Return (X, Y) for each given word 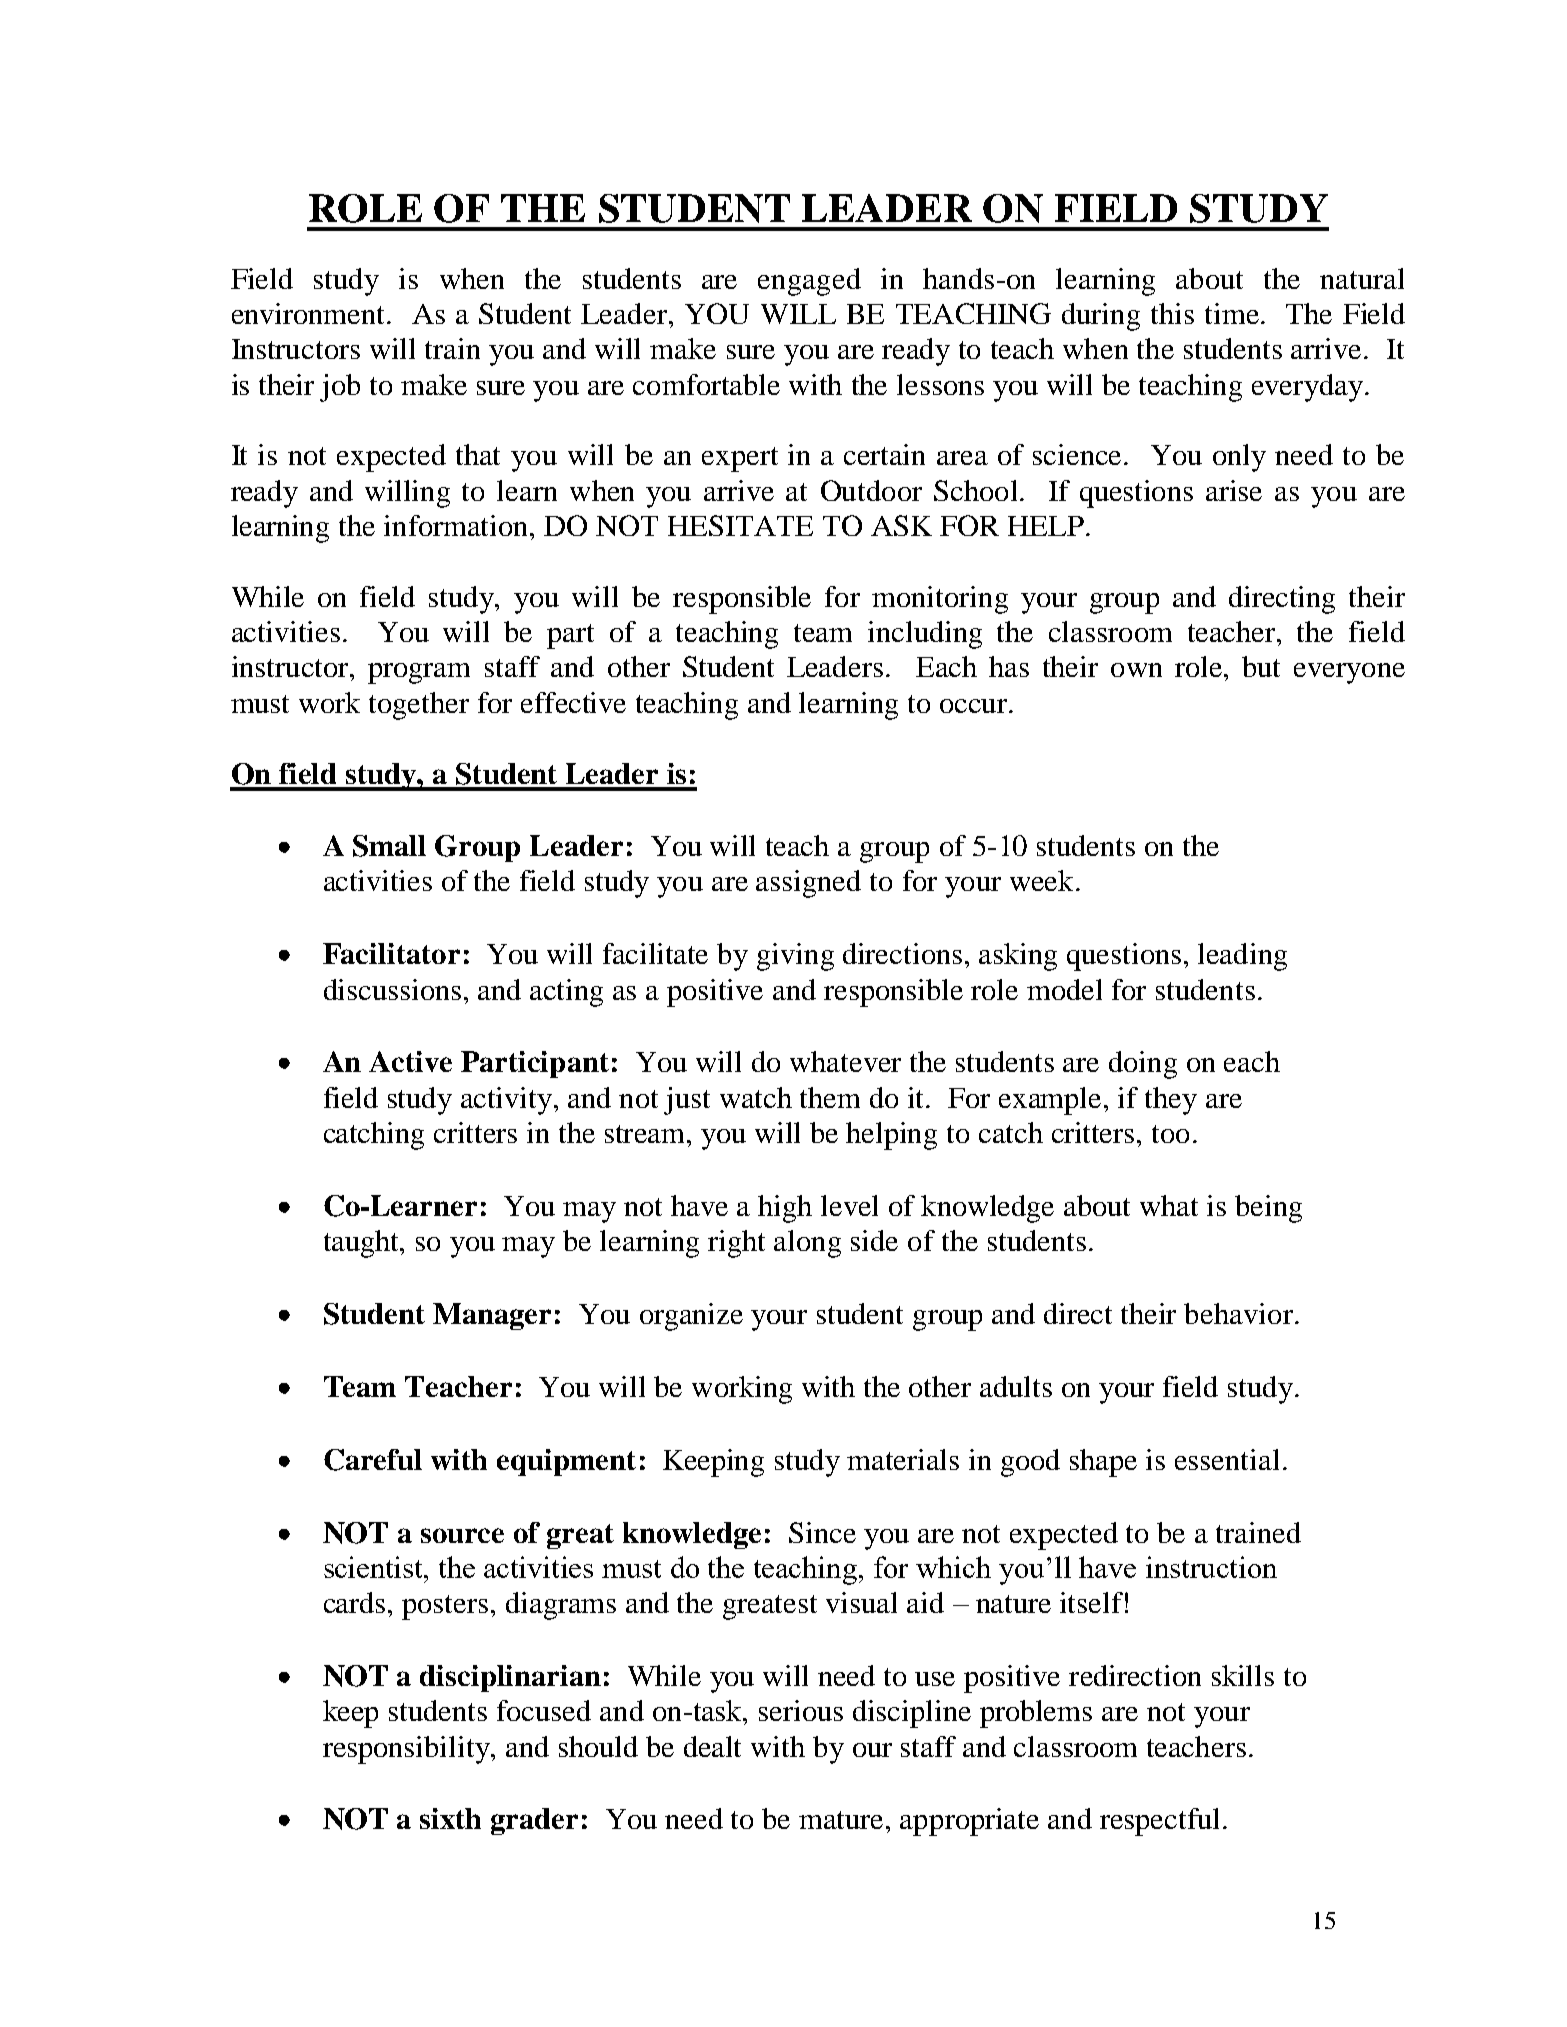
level (849, 1205)
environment (310, 313)
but (1261, 666)
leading (1242, 957)
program (419, 673)
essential (1227, 1459)
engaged (809, 282)
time (1232, 313)
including (925, 635)
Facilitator (391, 953)
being (1268, 1209)
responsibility (407, 1750)
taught (363, 1244)
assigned (808, 884)
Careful (373, 1460)
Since (822, 1532)
